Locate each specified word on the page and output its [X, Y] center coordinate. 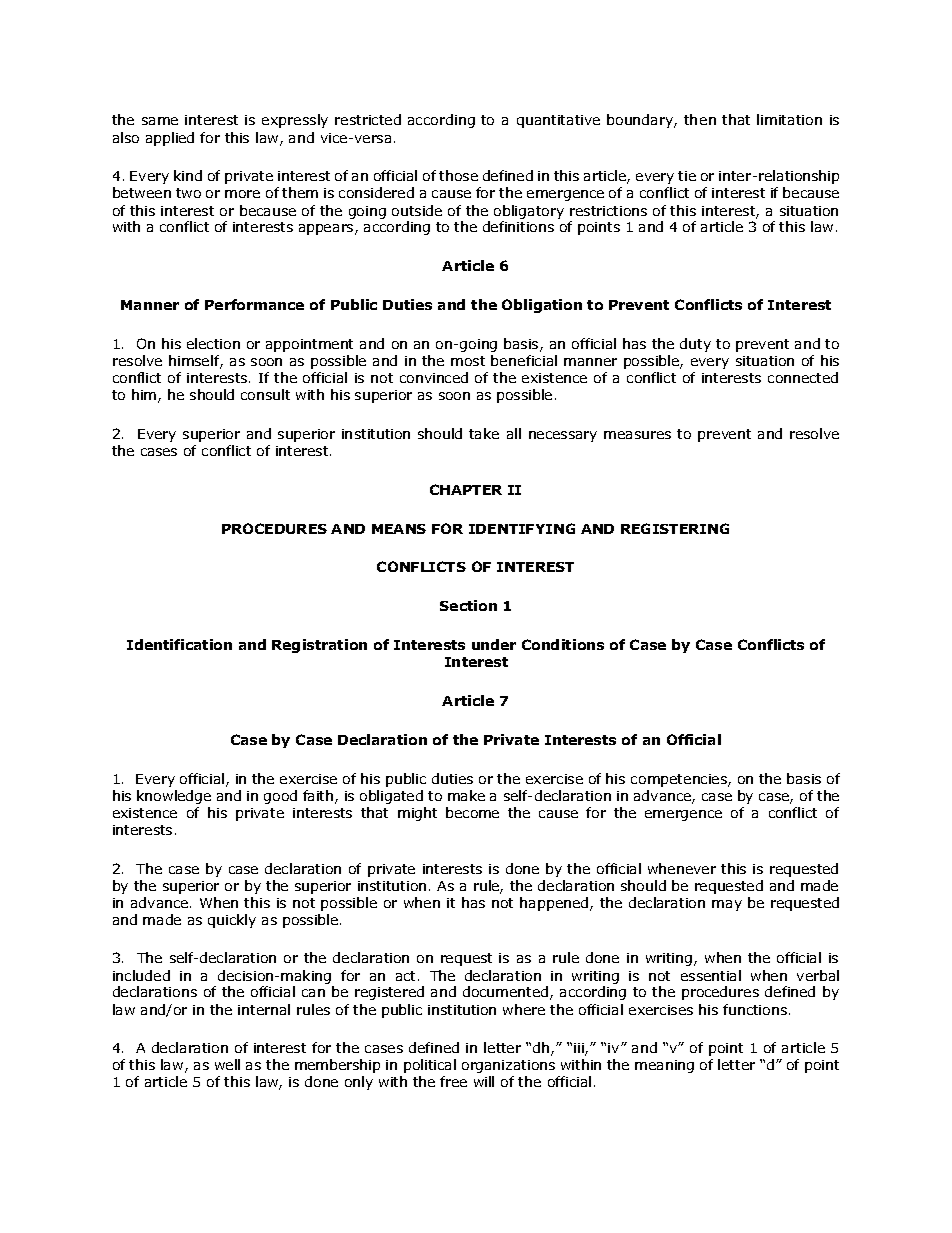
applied [170, 139]
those [458, 175]
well [227, 1064]
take [484, 433]
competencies [680, 780]
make [466, 795]
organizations [508, 1066]
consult [265, 394]
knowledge [174, 797]
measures [637, 435]
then [700, 119]
